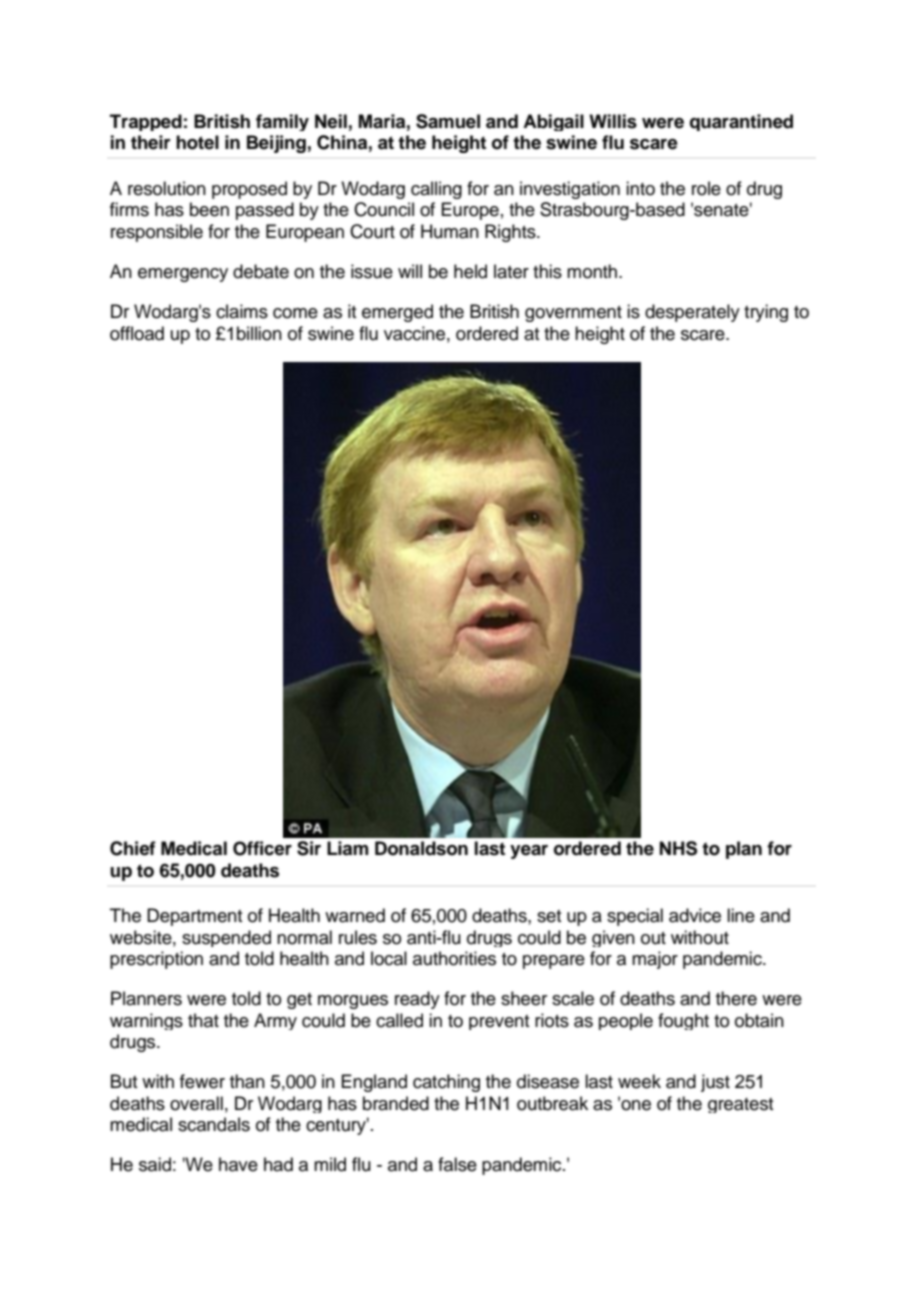  What do you see at coordinates (197, 142) in the screenshot?
I see `hotel` at bounding box center [197, 142].
